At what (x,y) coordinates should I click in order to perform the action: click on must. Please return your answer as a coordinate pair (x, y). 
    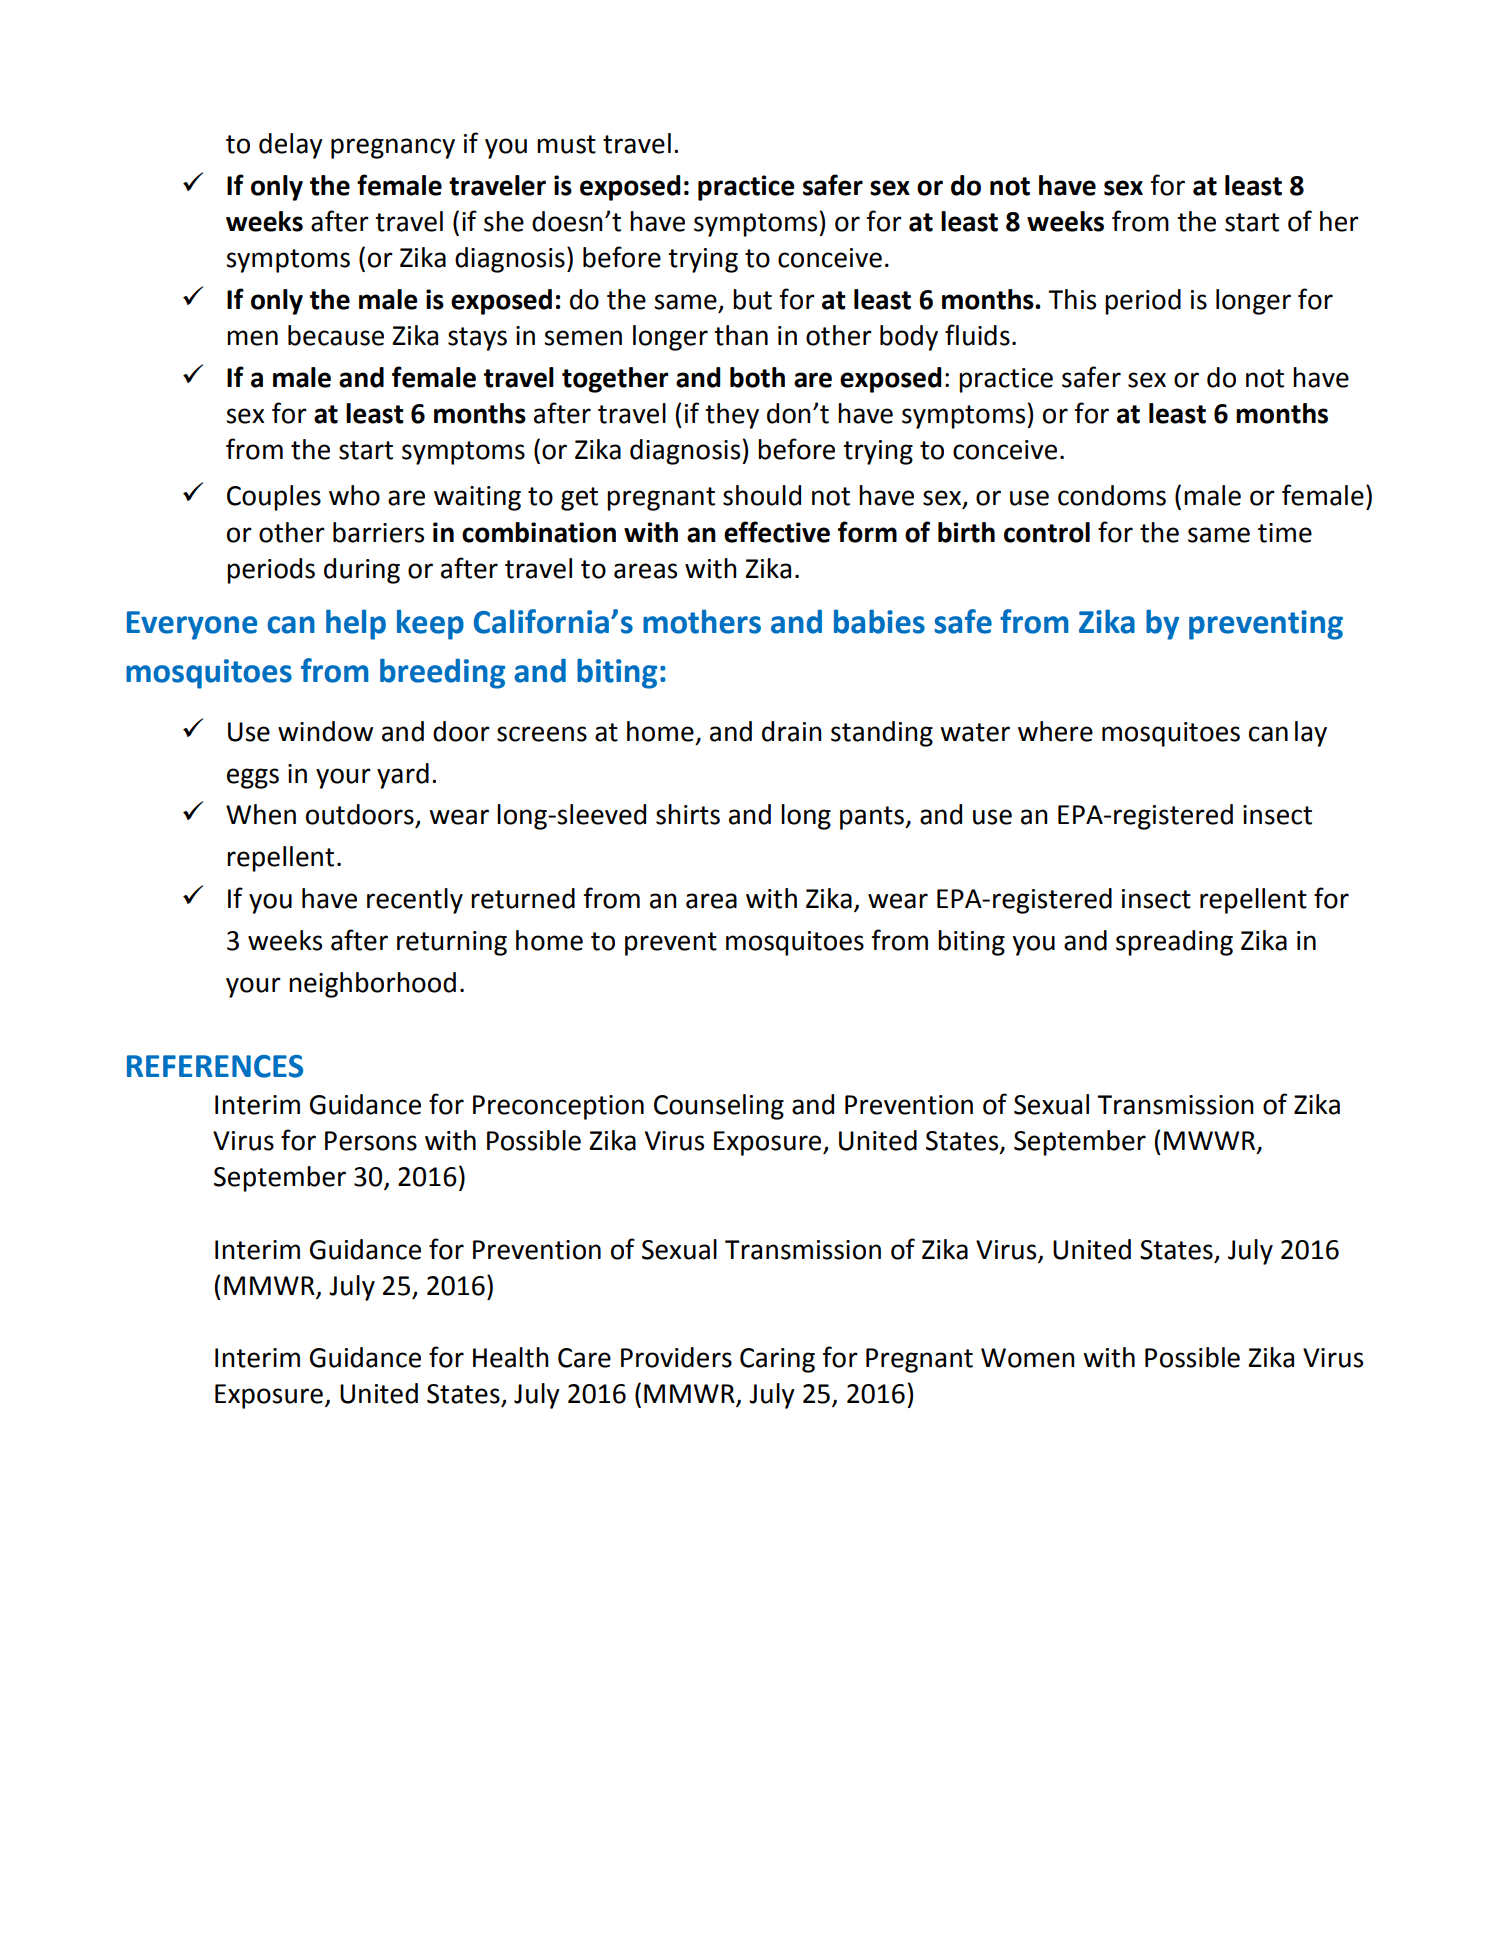
    Looking at the image, I should click on (566, 144).
